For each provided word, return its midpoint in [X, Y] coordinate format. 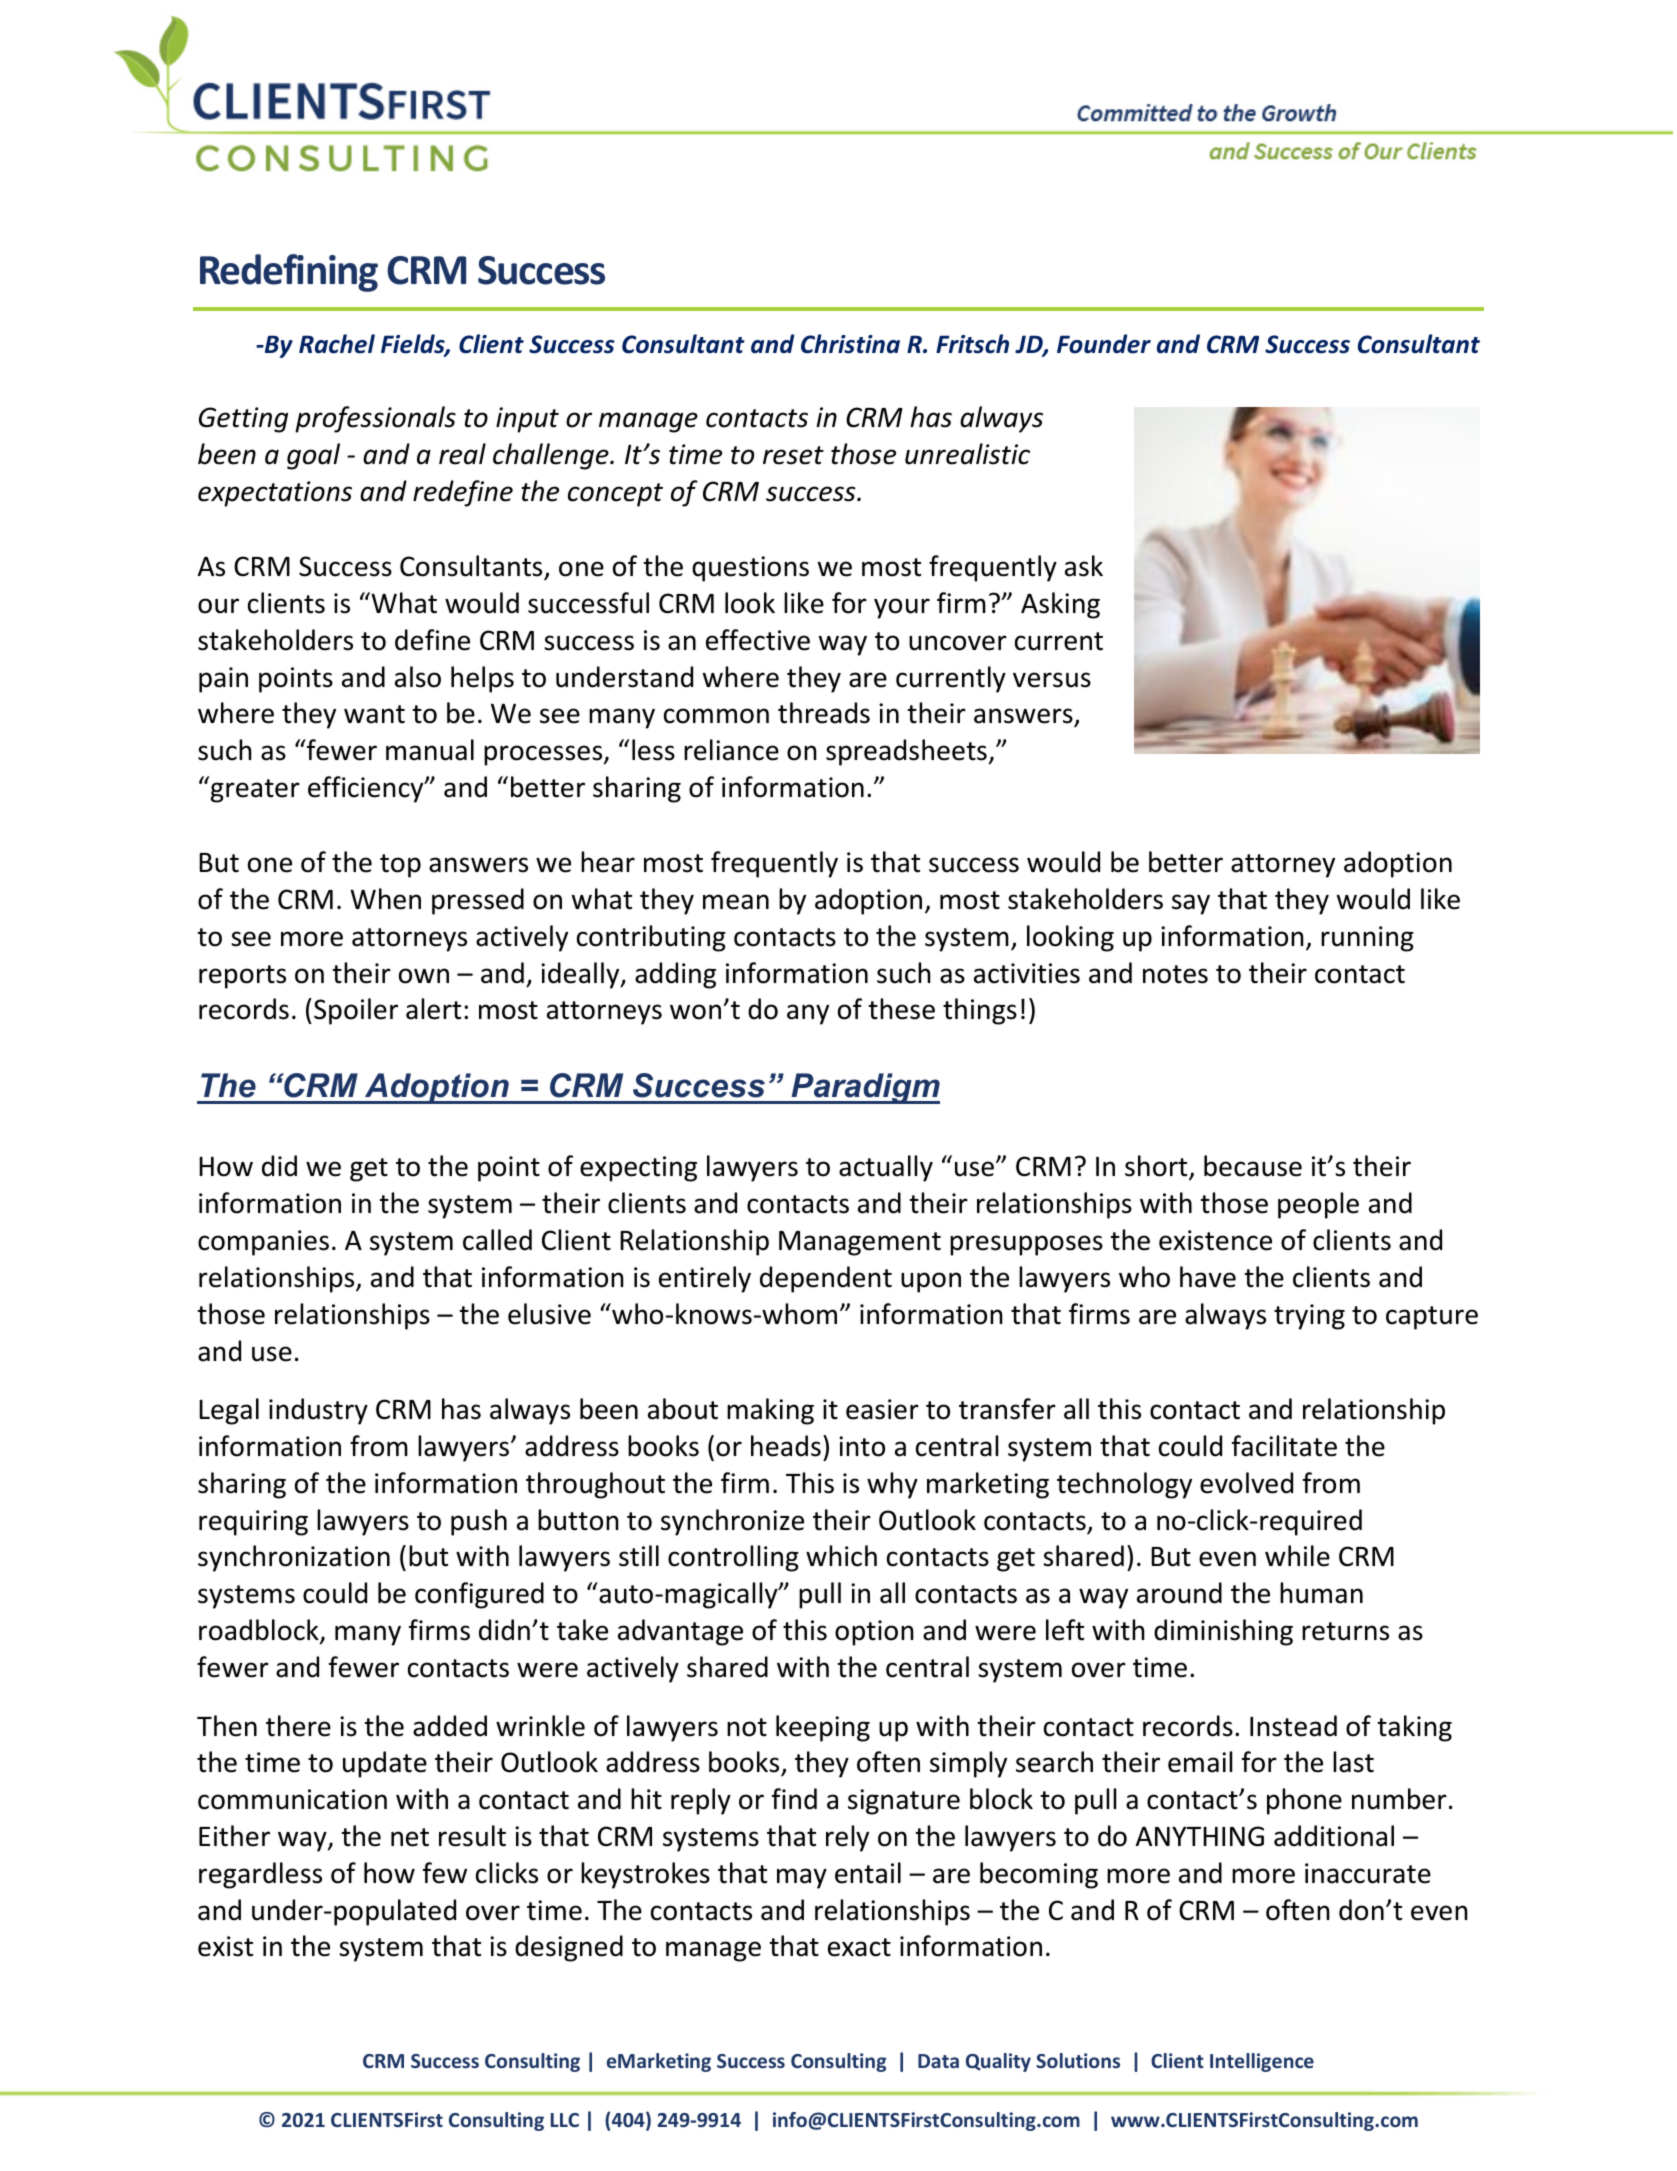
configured [479, 1595]
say [1191, 904]
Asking [1060, 605]
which [841, 1556]
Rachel [337, 344]
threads [824, 713]
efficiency [367, 789]
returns [1345, 1631]
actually [886, 1168]
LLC [565, 2120]
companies [263, 1243]
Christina [850, 344]
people [1318, 1205]
